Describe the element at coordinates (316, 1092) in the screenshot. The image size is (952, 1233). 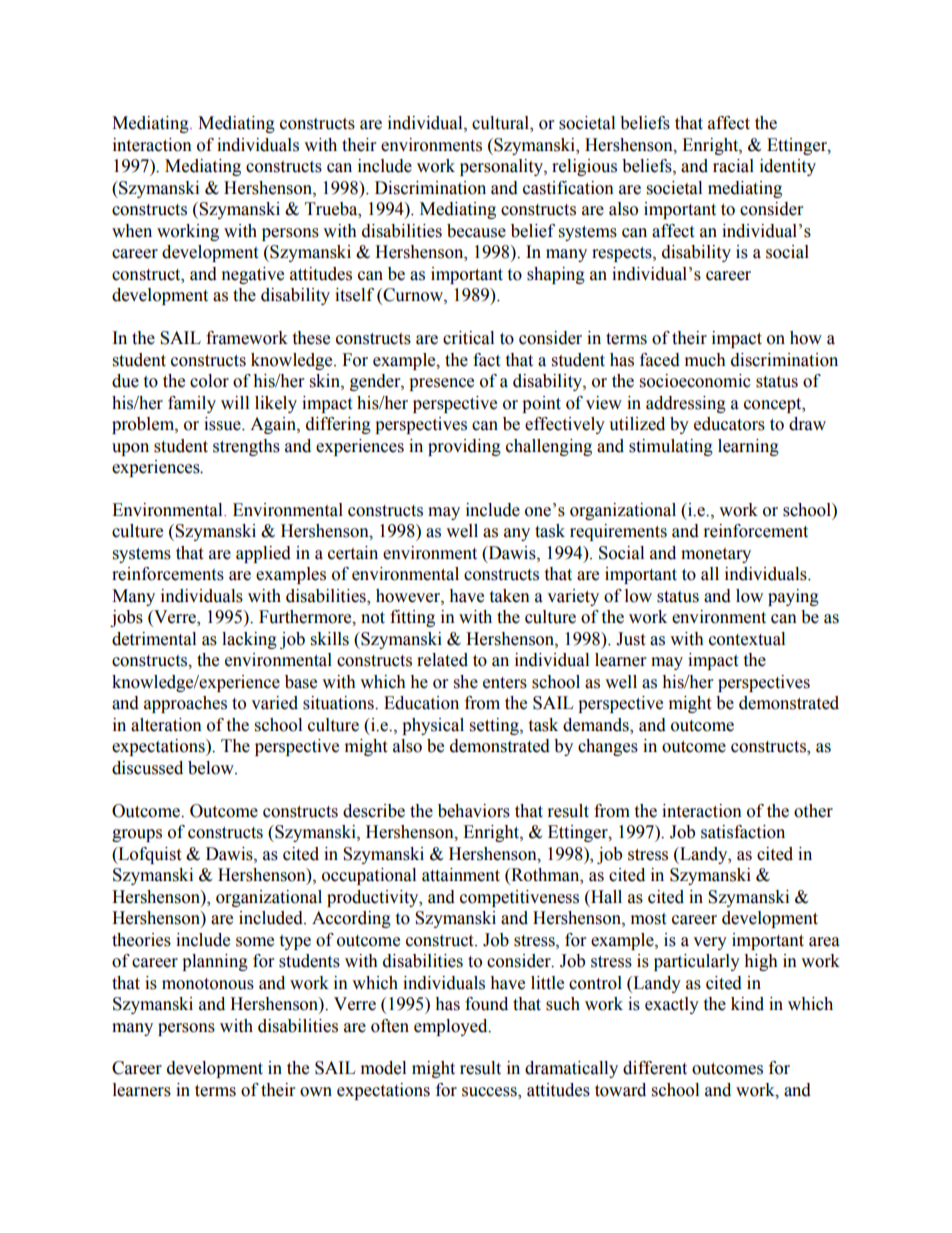
I see `own` at that location.
